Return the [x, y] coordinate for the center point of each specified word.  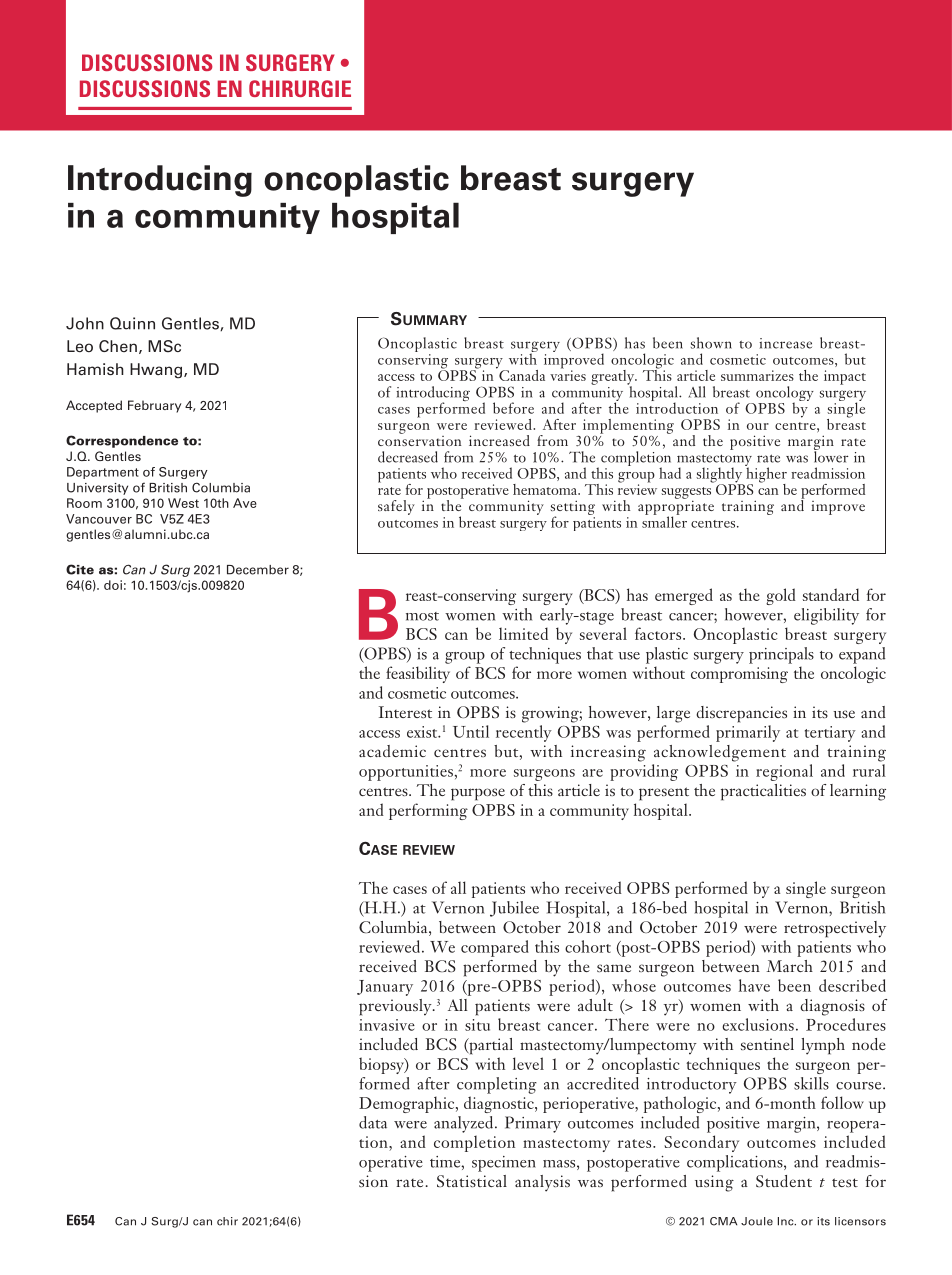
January [385, 988]
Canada [521, 374]
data [373, 1122]
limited [523, 633]
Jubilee [514, 909]
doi [113, 585]
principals [781, 655]
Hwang [157, 371]
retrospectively [835, 929]
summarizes [757, 375]
